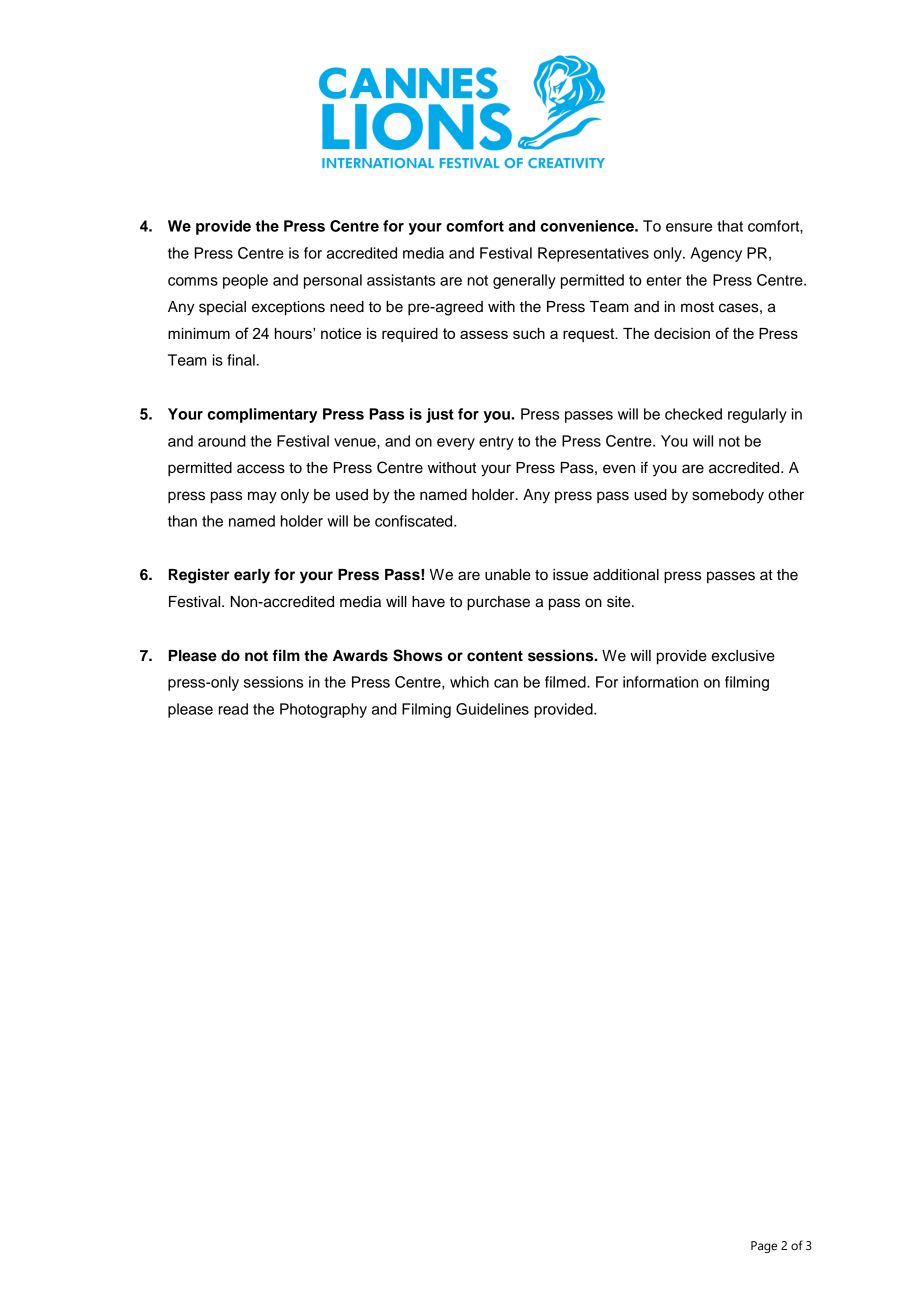 The image size is (924, 1309). I want to click on generally, so click(524, 281).
